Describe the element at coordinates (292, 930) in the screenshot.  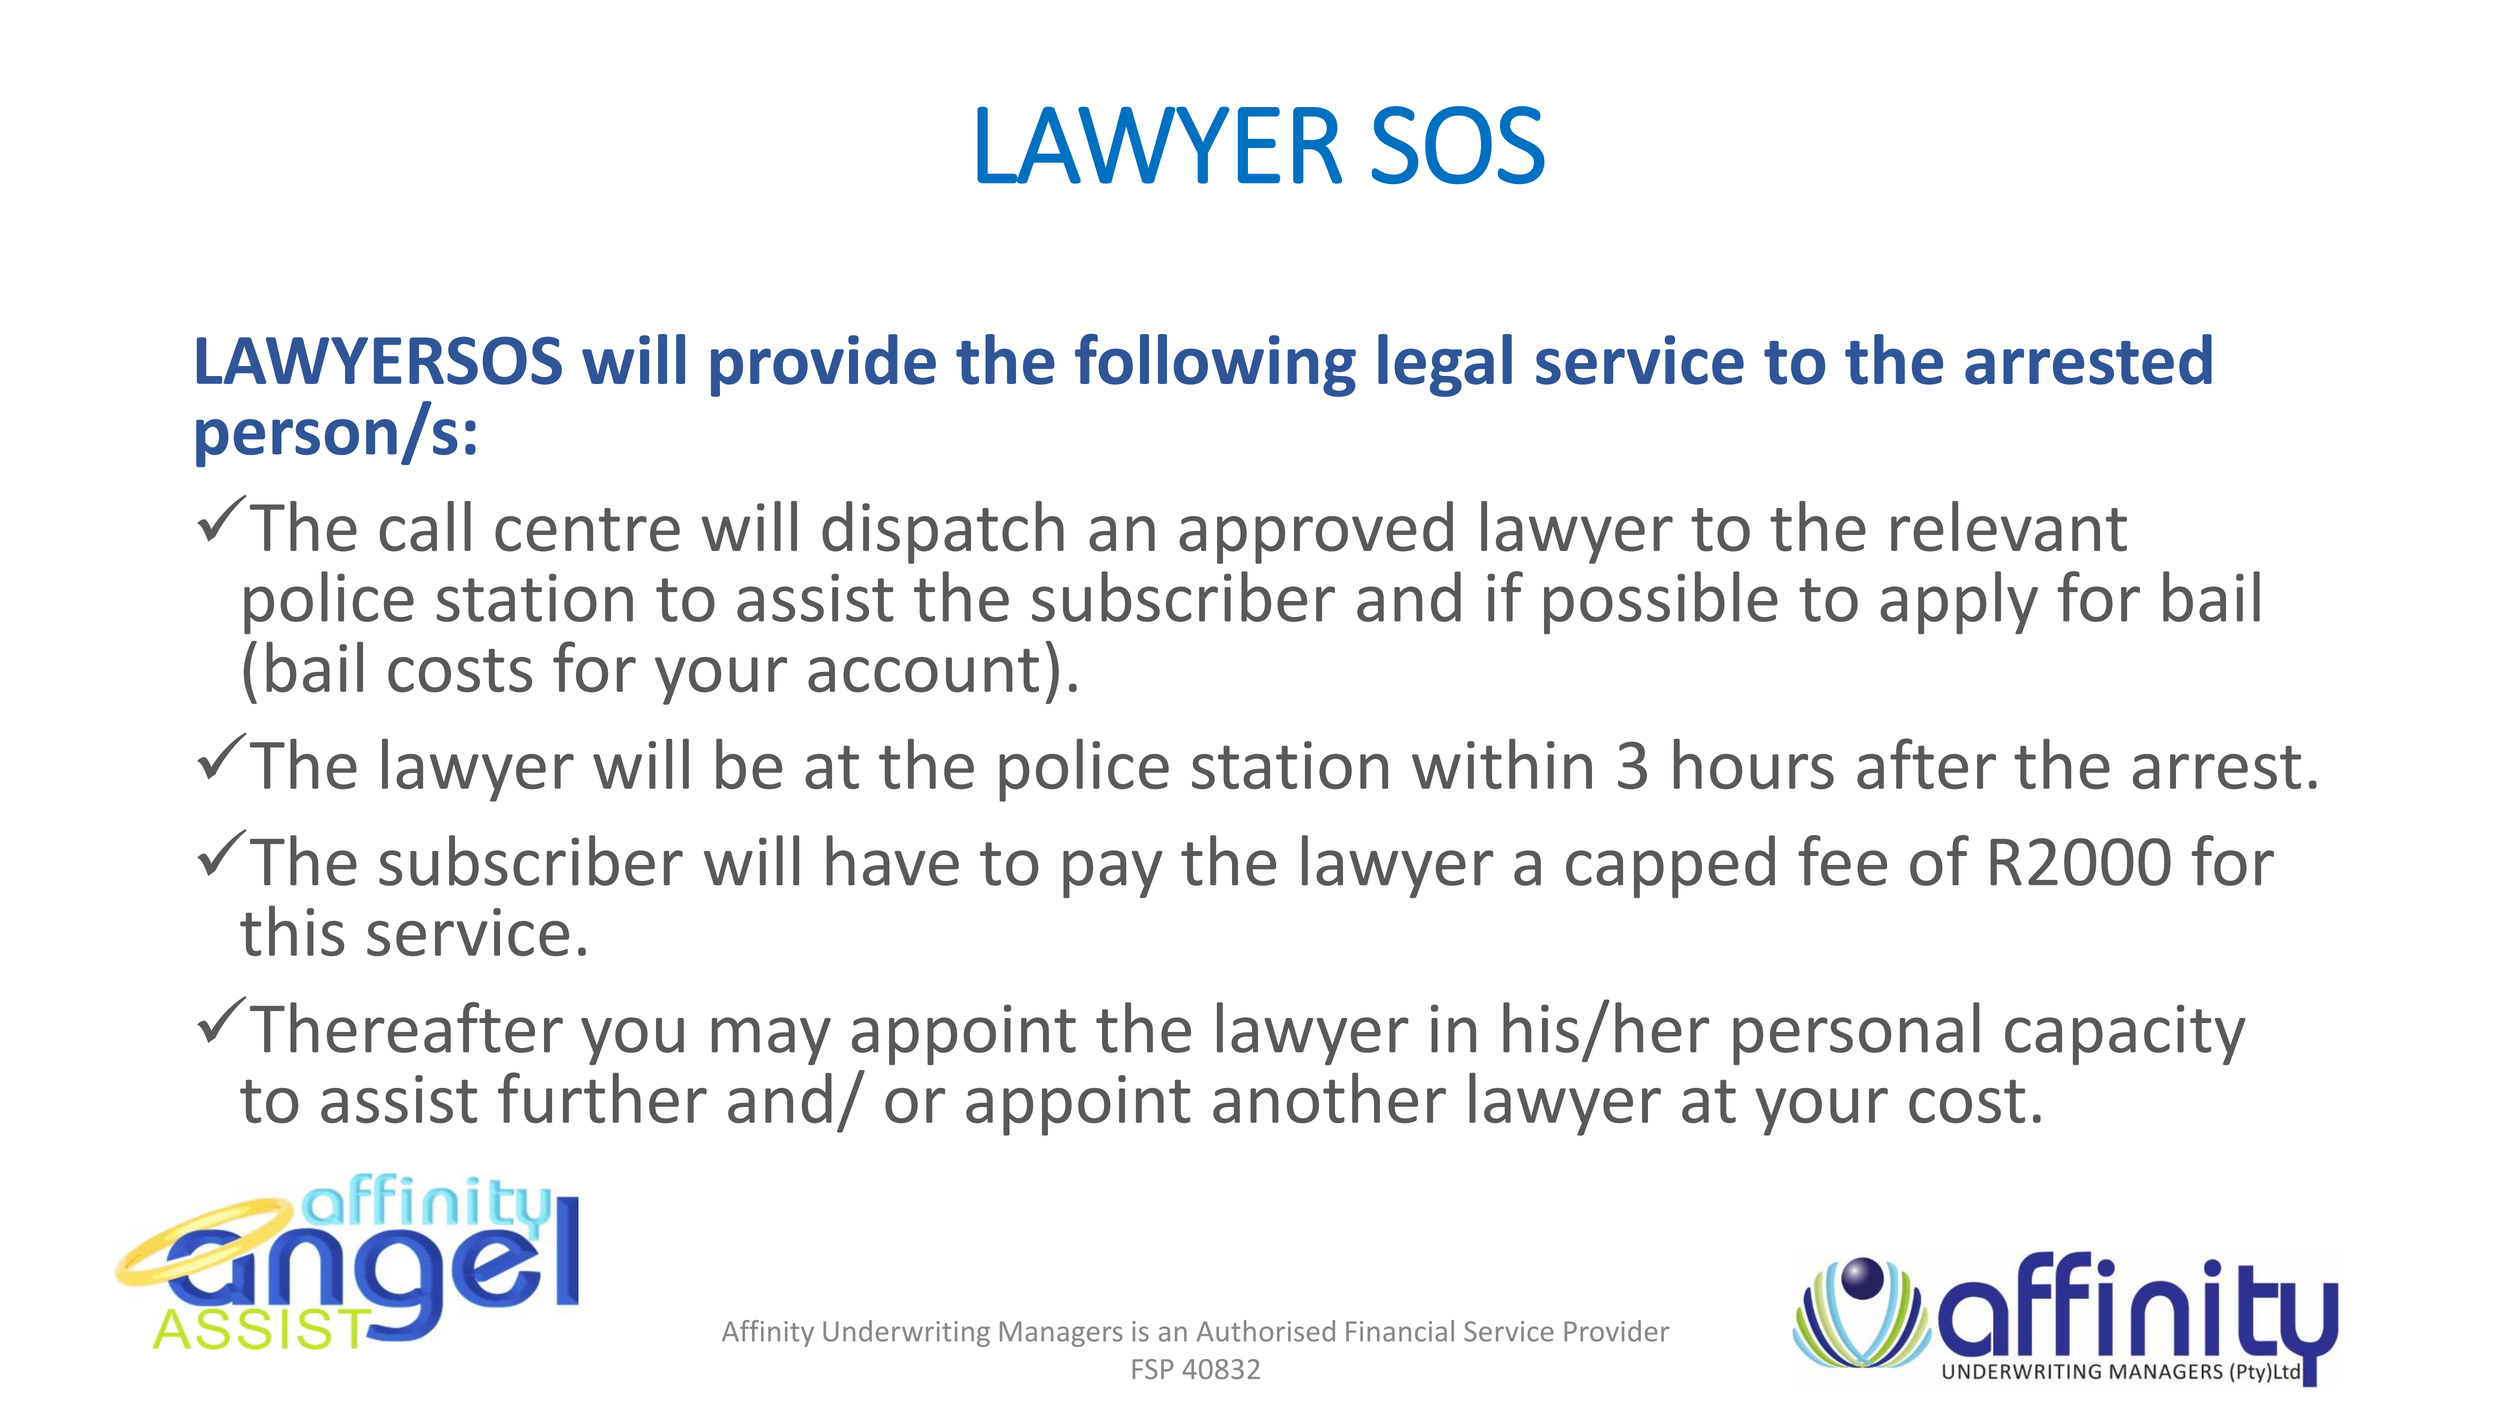
I see `this` at that location.
